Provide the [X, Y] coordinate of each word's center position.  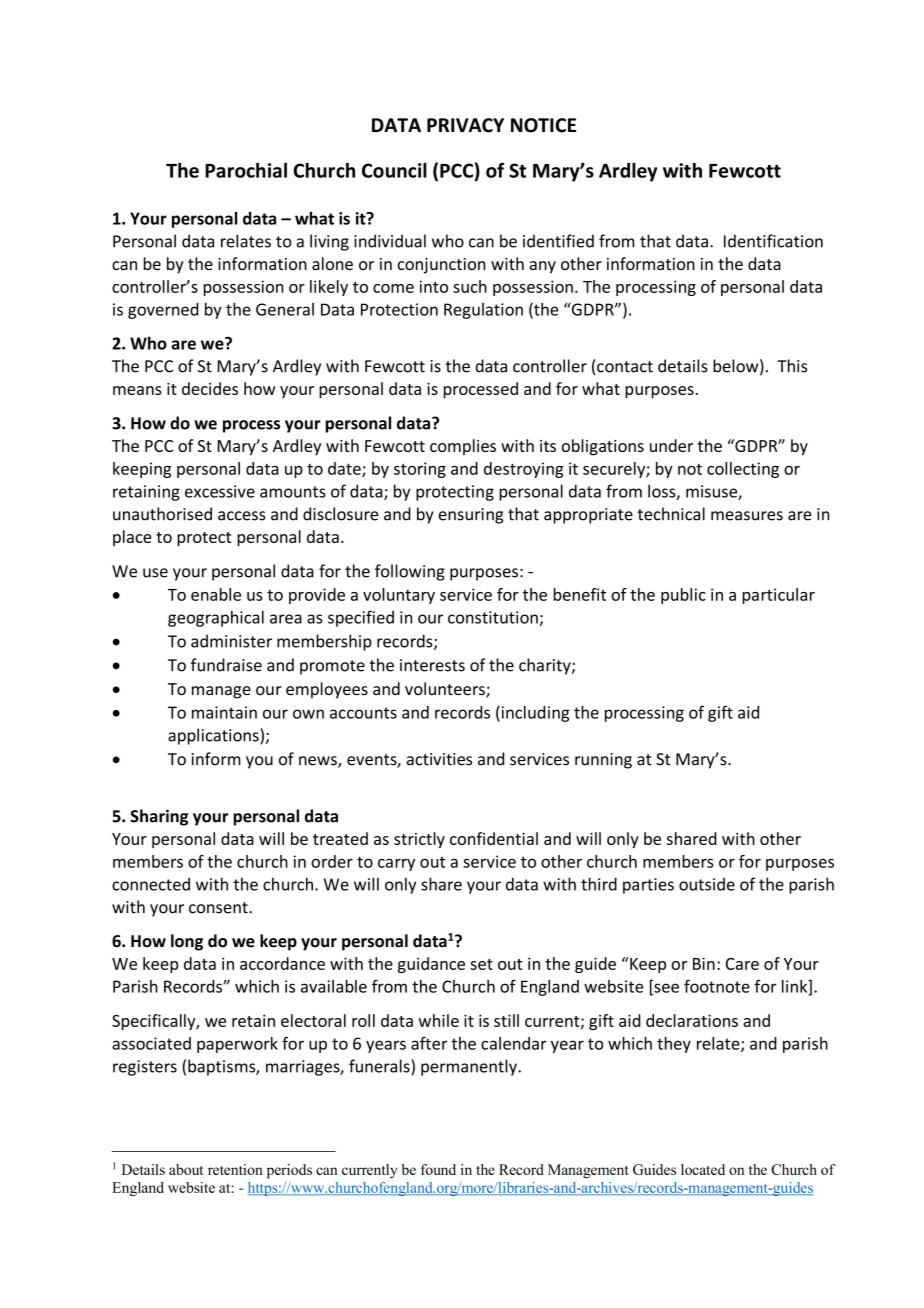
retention [235, 1169]
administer [231, 641]
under [671, 445]
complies [463, 447]
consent [219, 908]
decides [210, 388]
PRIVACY [465, 125]
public [683, 596]
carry [396, 864]
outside [707, 884]
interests [432, 665]
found [438, 1169]
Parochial [246, 170]
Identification [773, 241]
